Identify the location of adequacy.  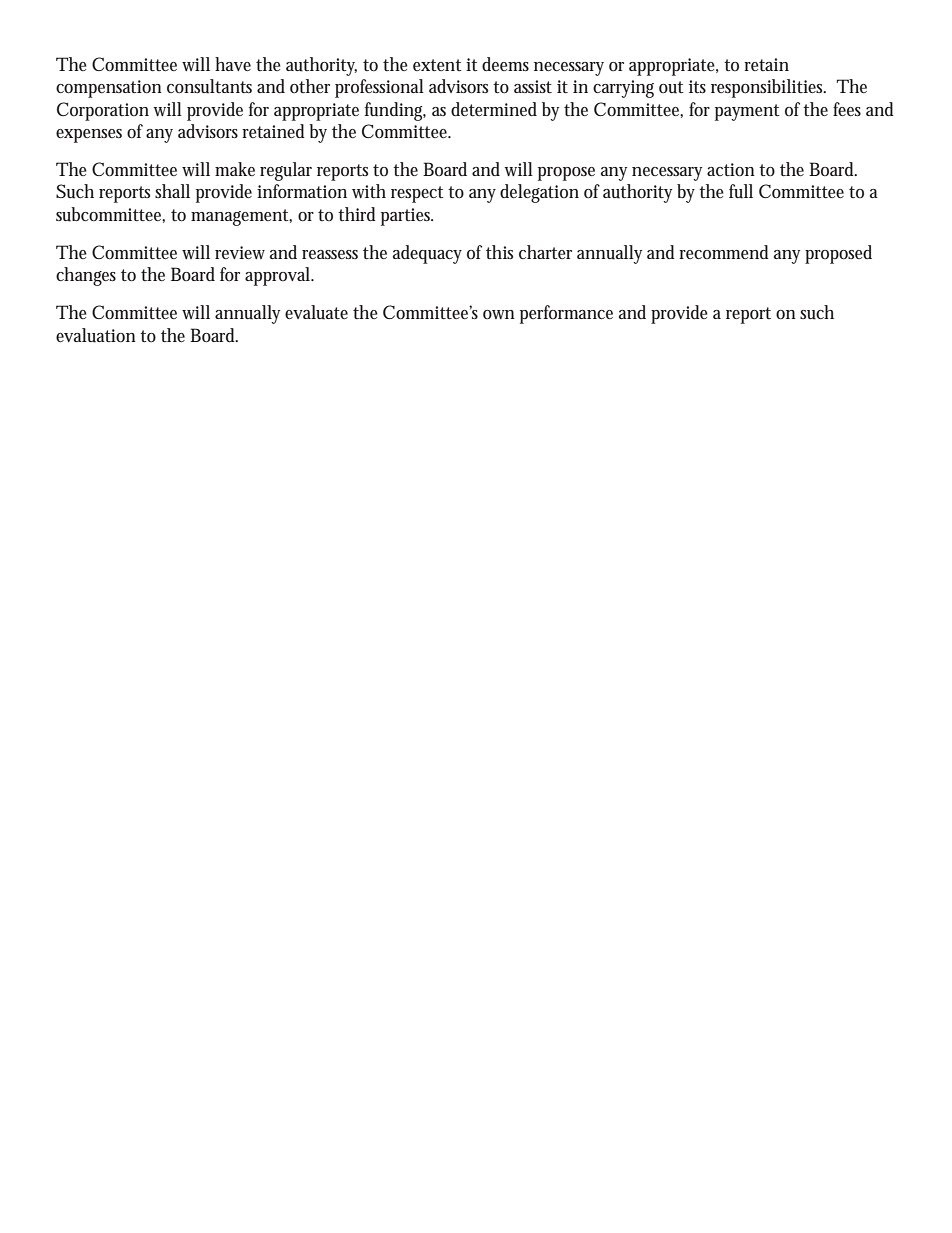
(427, 254).
